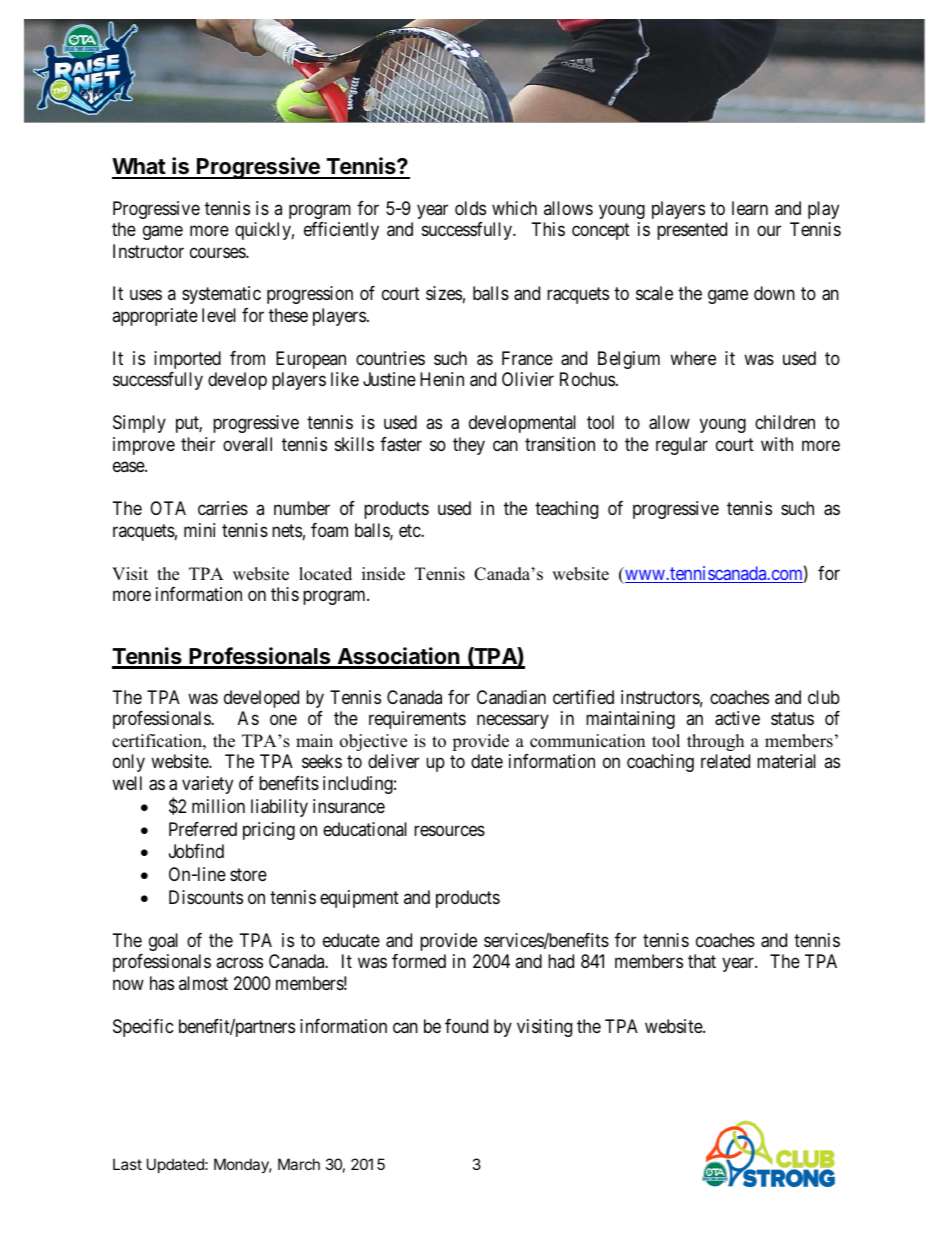 This document has width=952, height=1233. What do you see at coordinates (203, 829) in the document?
I see `Preferred` at bounding box center [203, 829].
